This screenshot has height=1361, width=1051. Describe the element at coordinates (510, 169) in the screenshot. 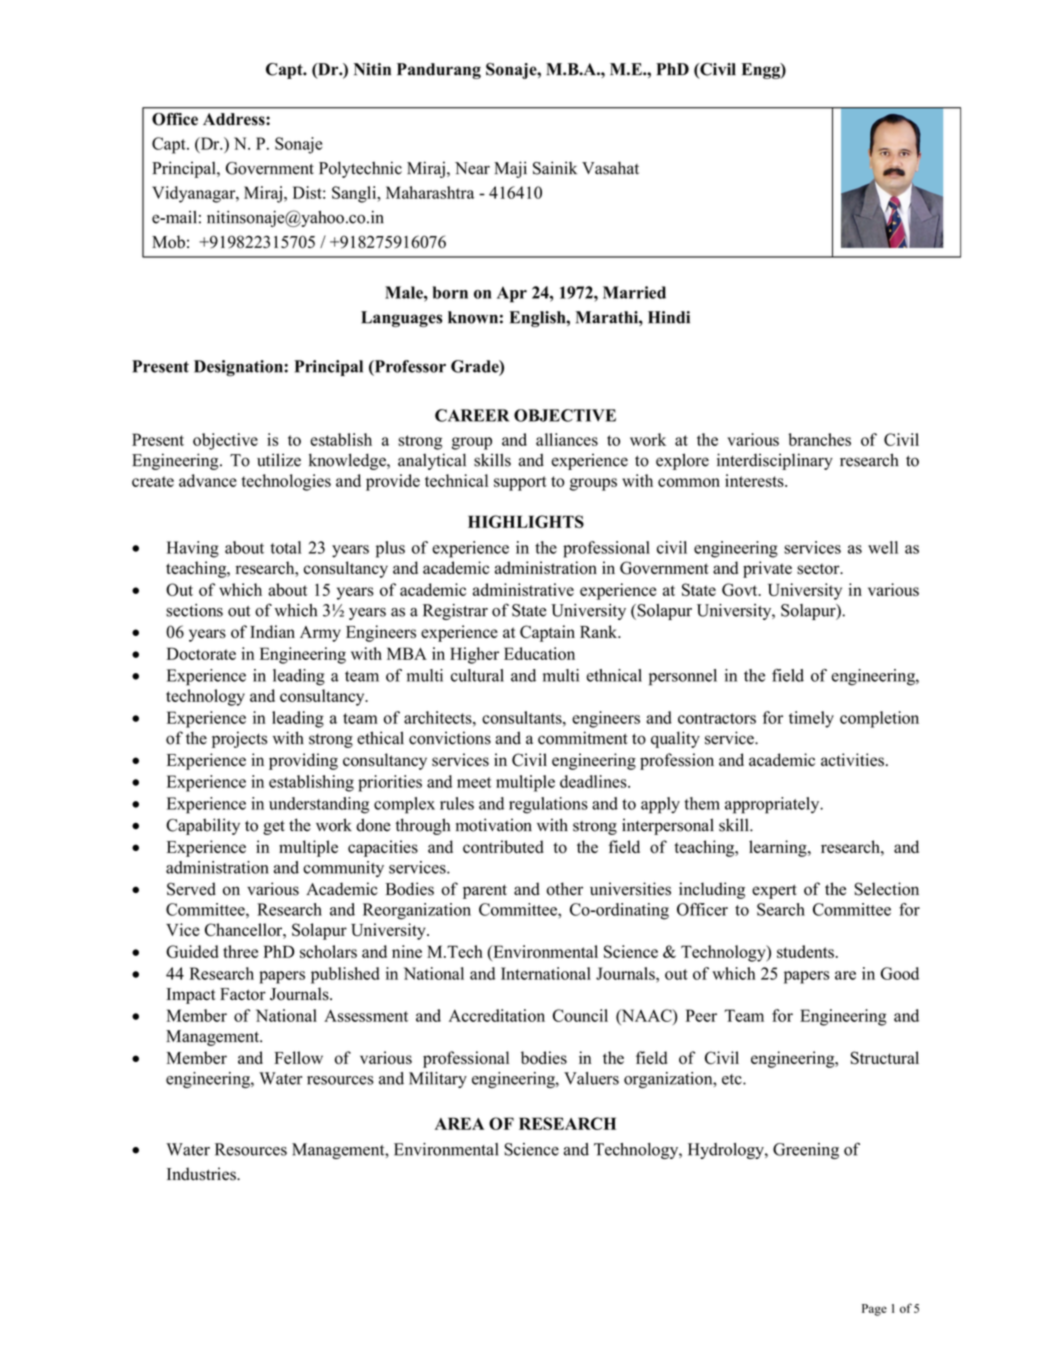

I see `Maji` at that location.
